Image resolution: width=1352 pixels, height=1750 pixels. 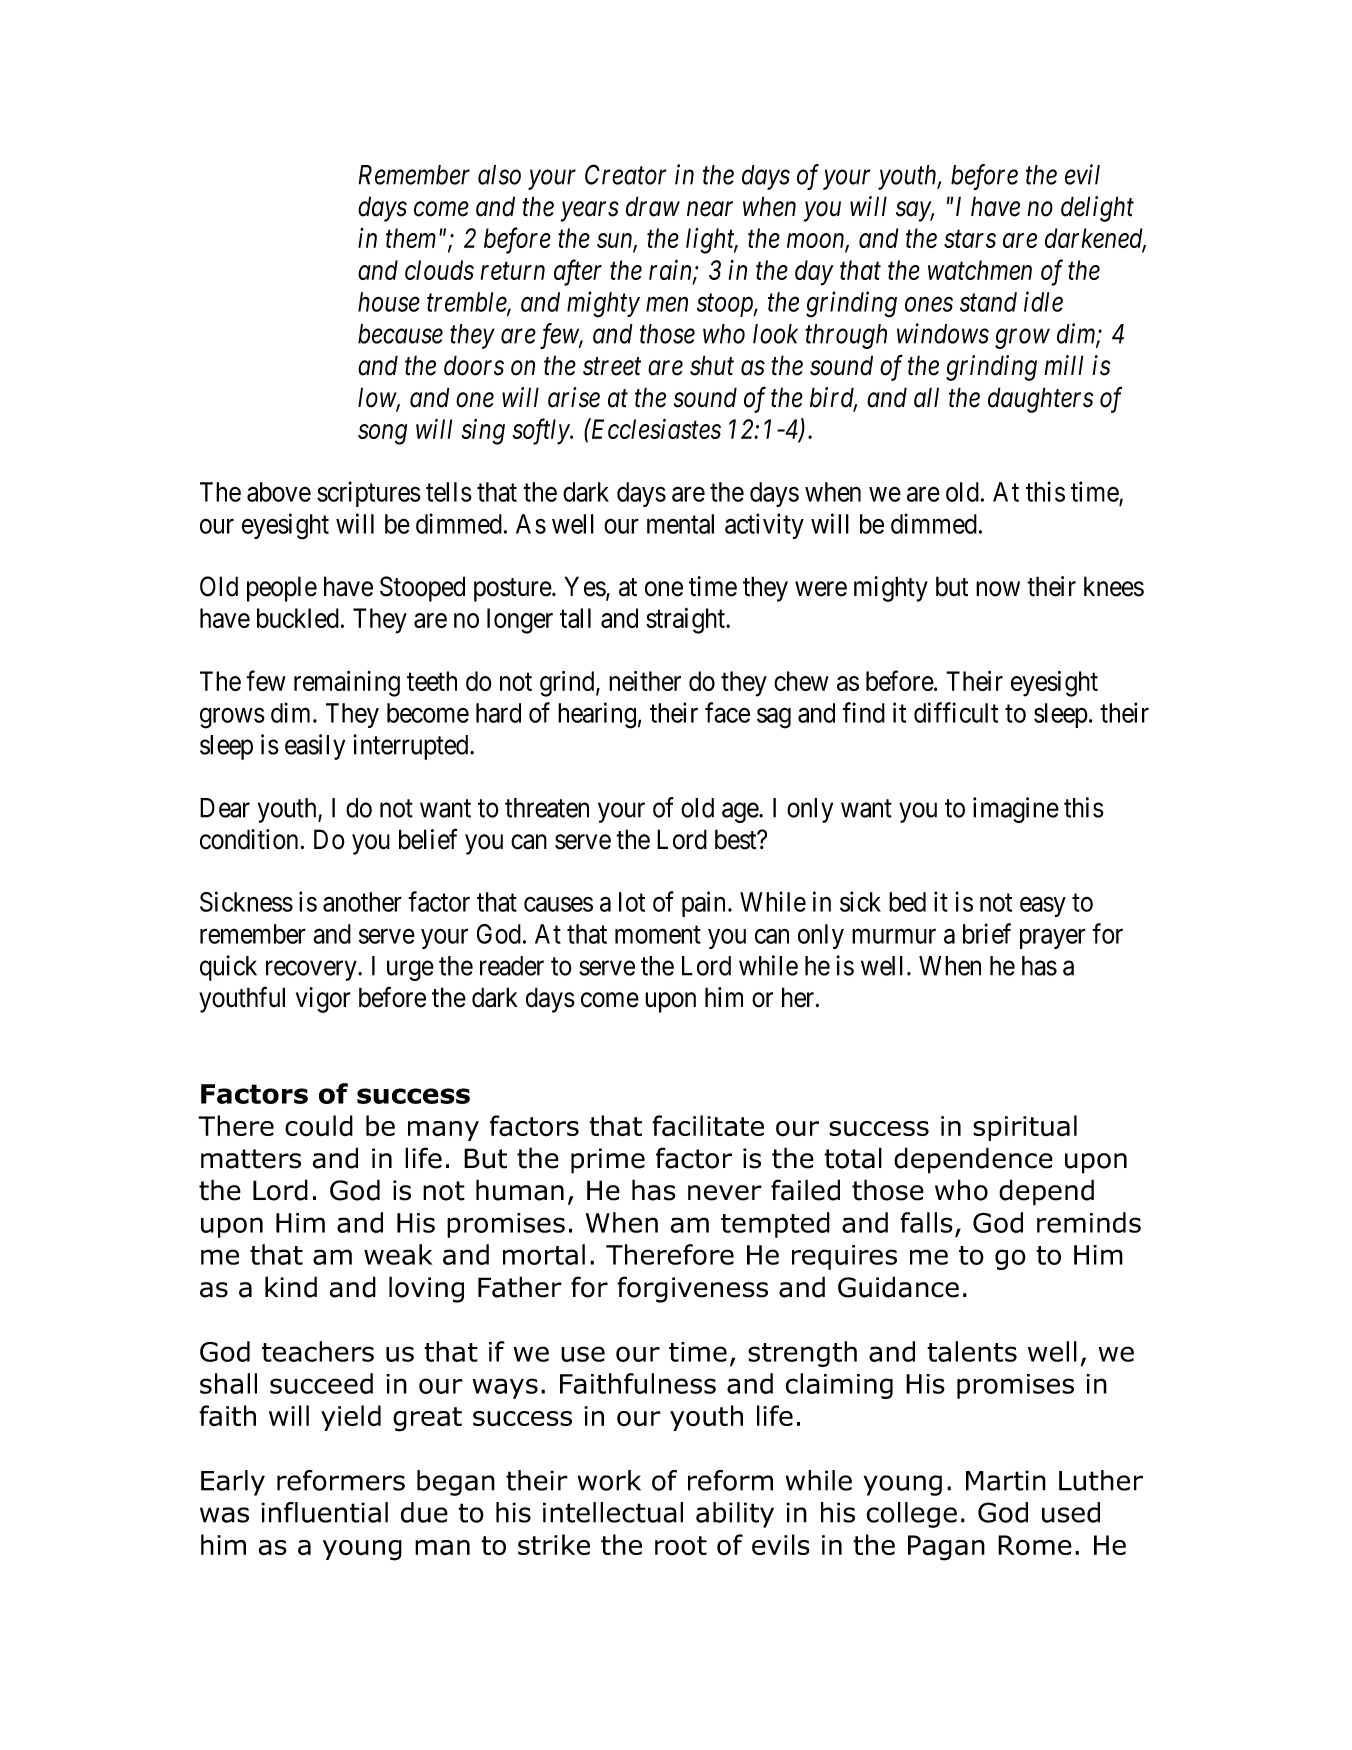 I want to click on stars, so click(x=970, y=239).
